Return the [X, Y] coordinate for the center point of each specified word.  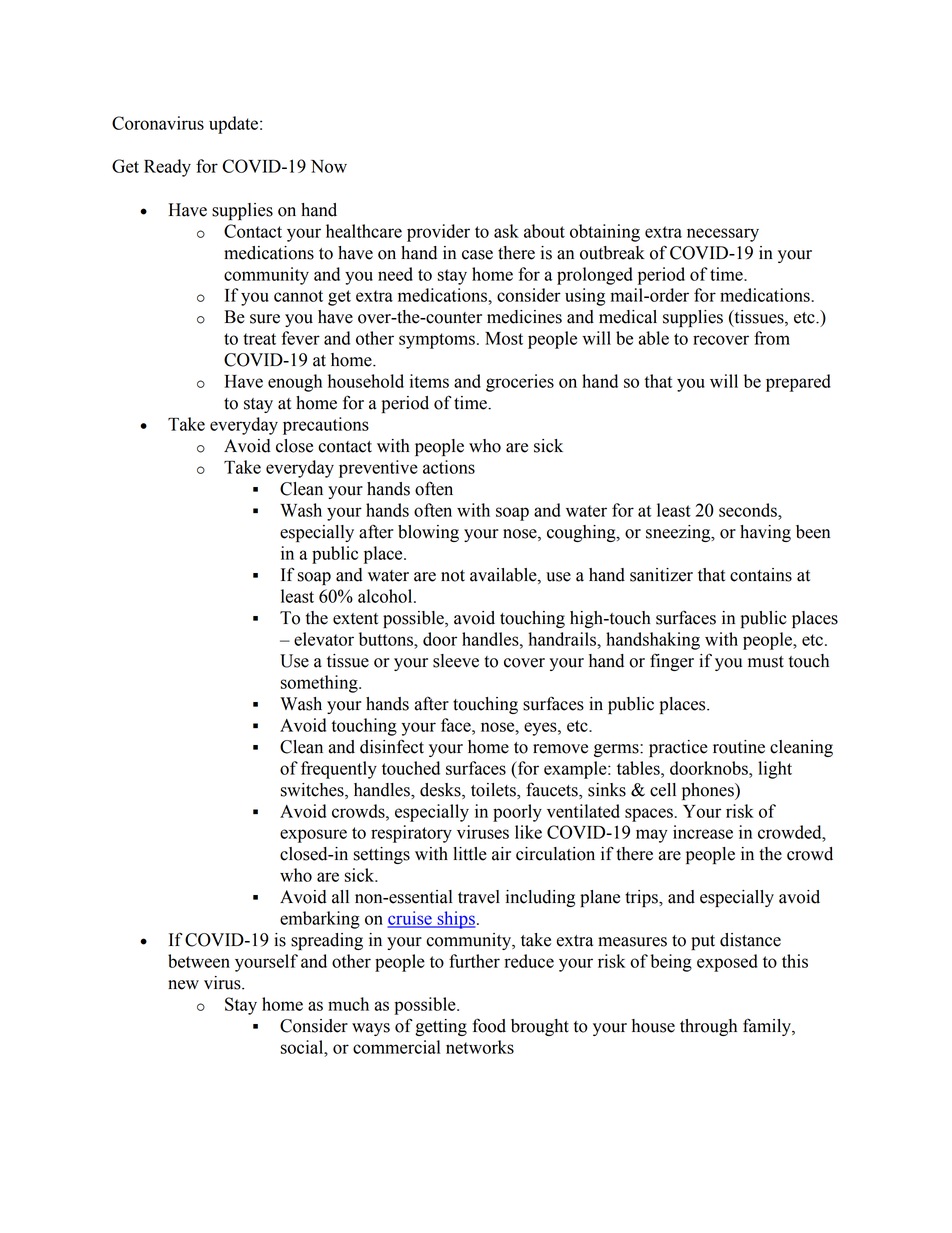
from [772, 338]
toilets [494, 790]
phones [709, 791]
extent [355, 619]
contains [761, 575]
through [708, 1027]
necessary [723, 235]
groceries [520, 383]
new [183, 985]
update [235, 125]
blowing [428, 533]
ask [506, 231]
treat [259, 339]
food [489, 1025]
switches [313, 790]
